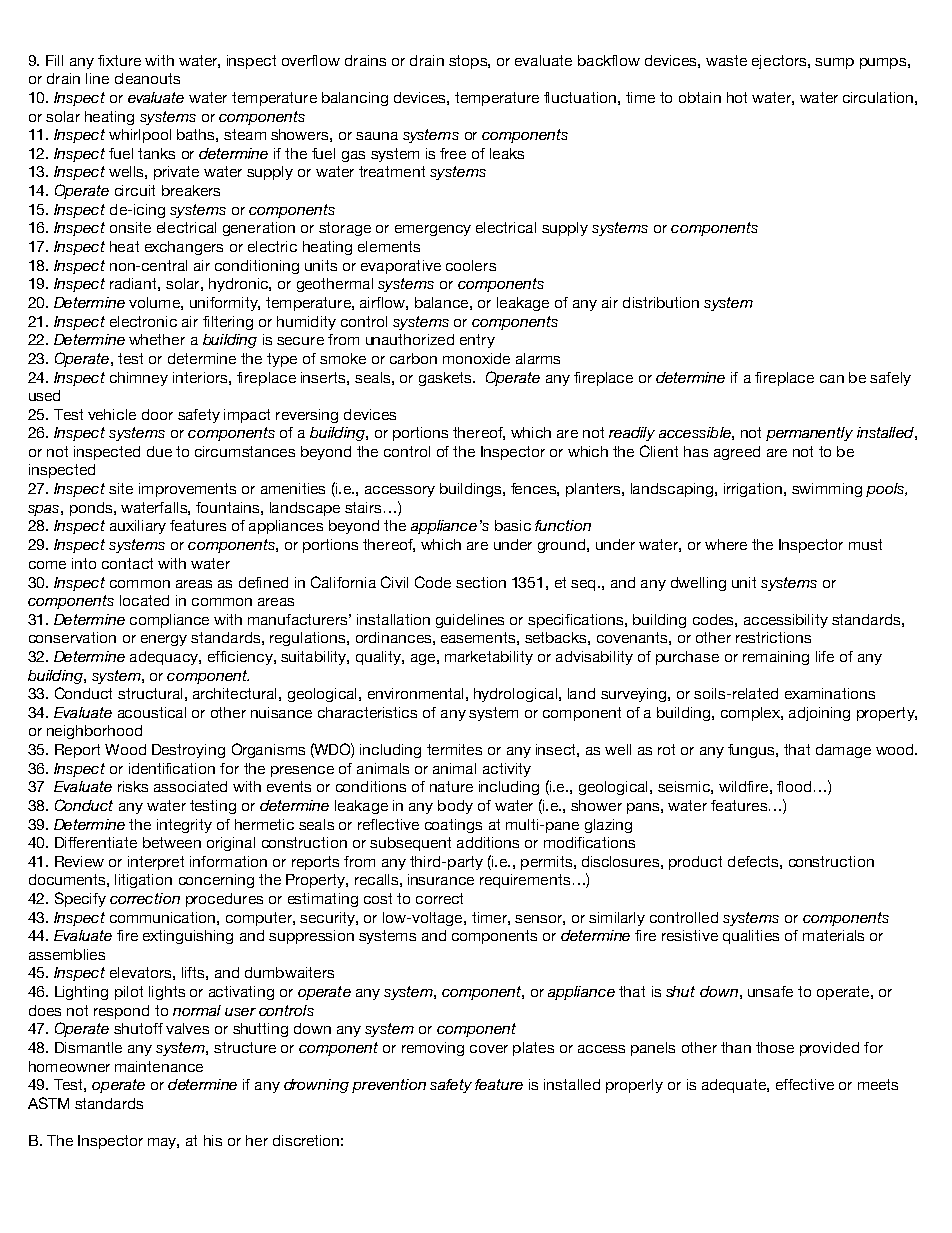  Describe the element at coordinates (805, 1084) in the screenshot. I see `effective` at that location.
